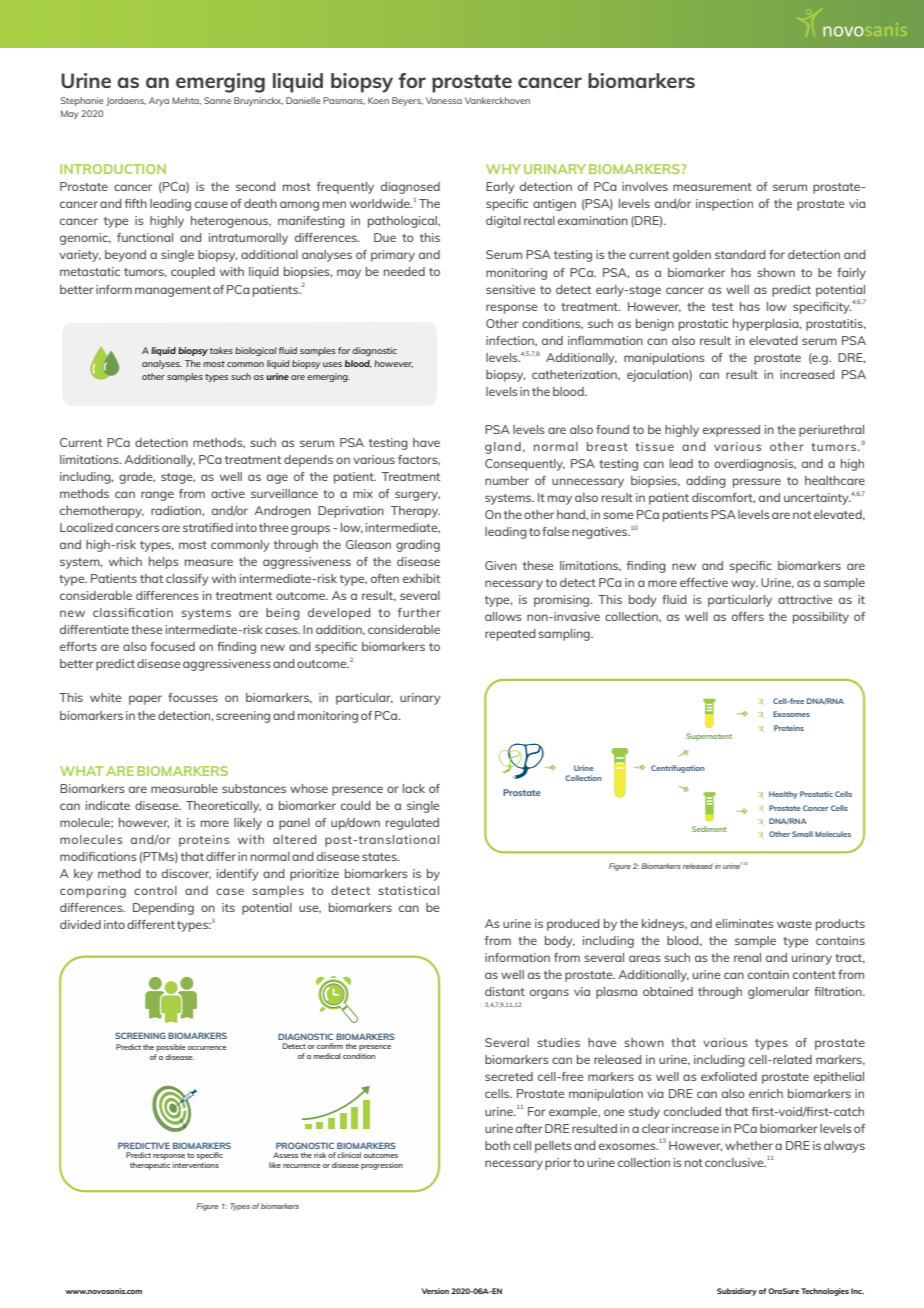 The height and width of the image is (1308, 924). What do you see at coordinates (748, 616) in the image?
I see `offers` at bounding box center [748, 616].
